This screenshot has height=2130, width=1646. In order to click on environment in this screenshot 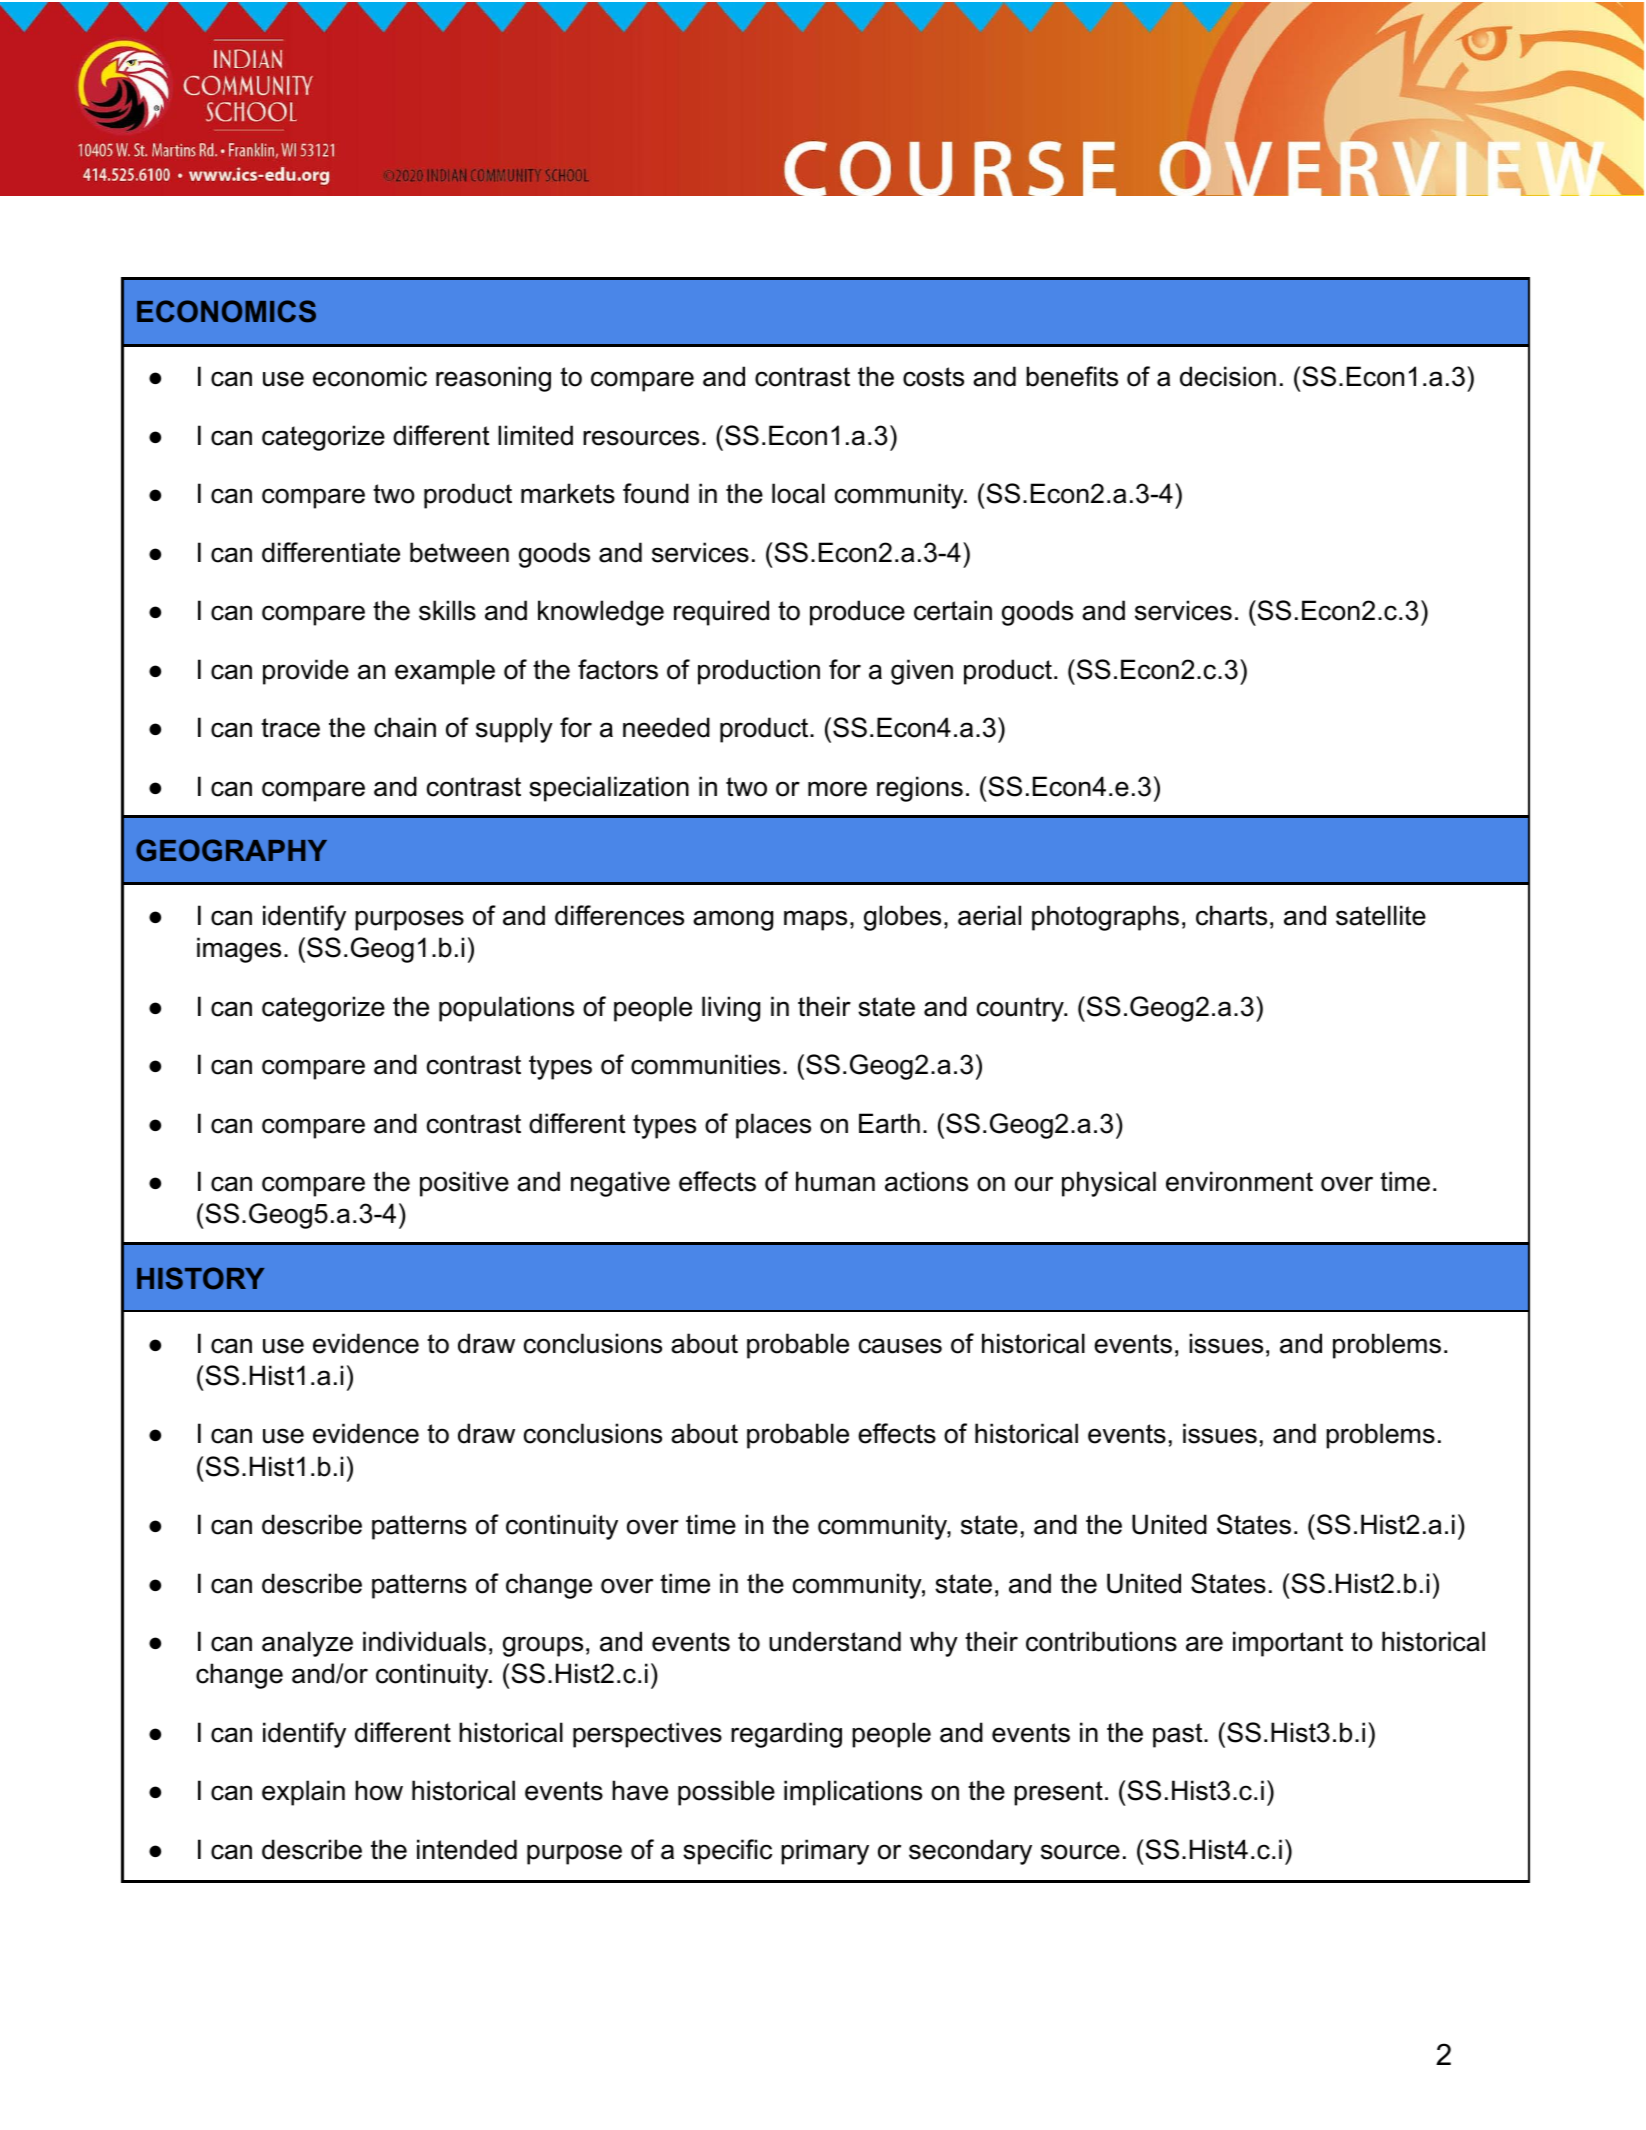, I will do `click(1239, 1181)`.
